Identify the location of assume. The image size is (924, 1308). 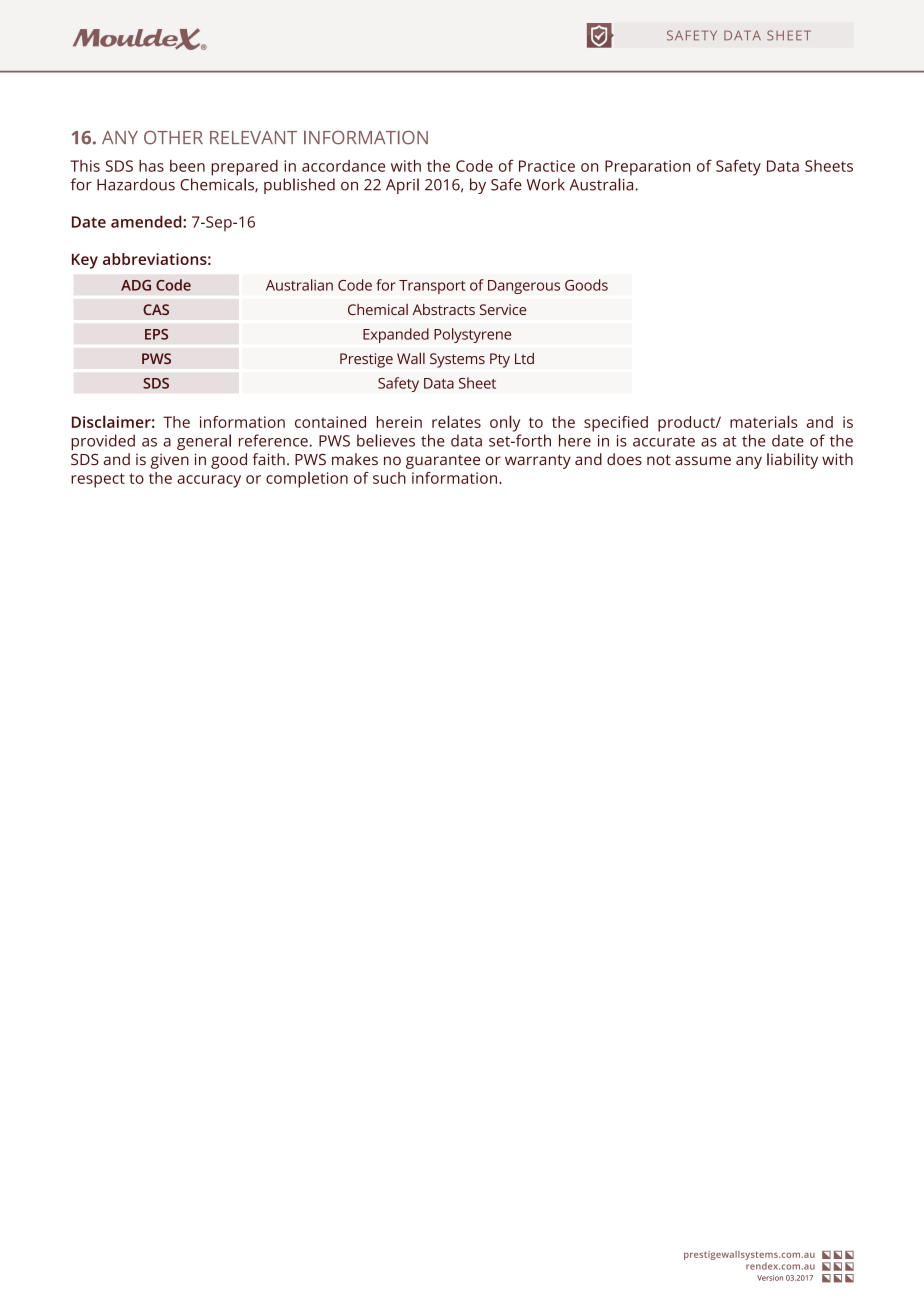
(703, 460).
